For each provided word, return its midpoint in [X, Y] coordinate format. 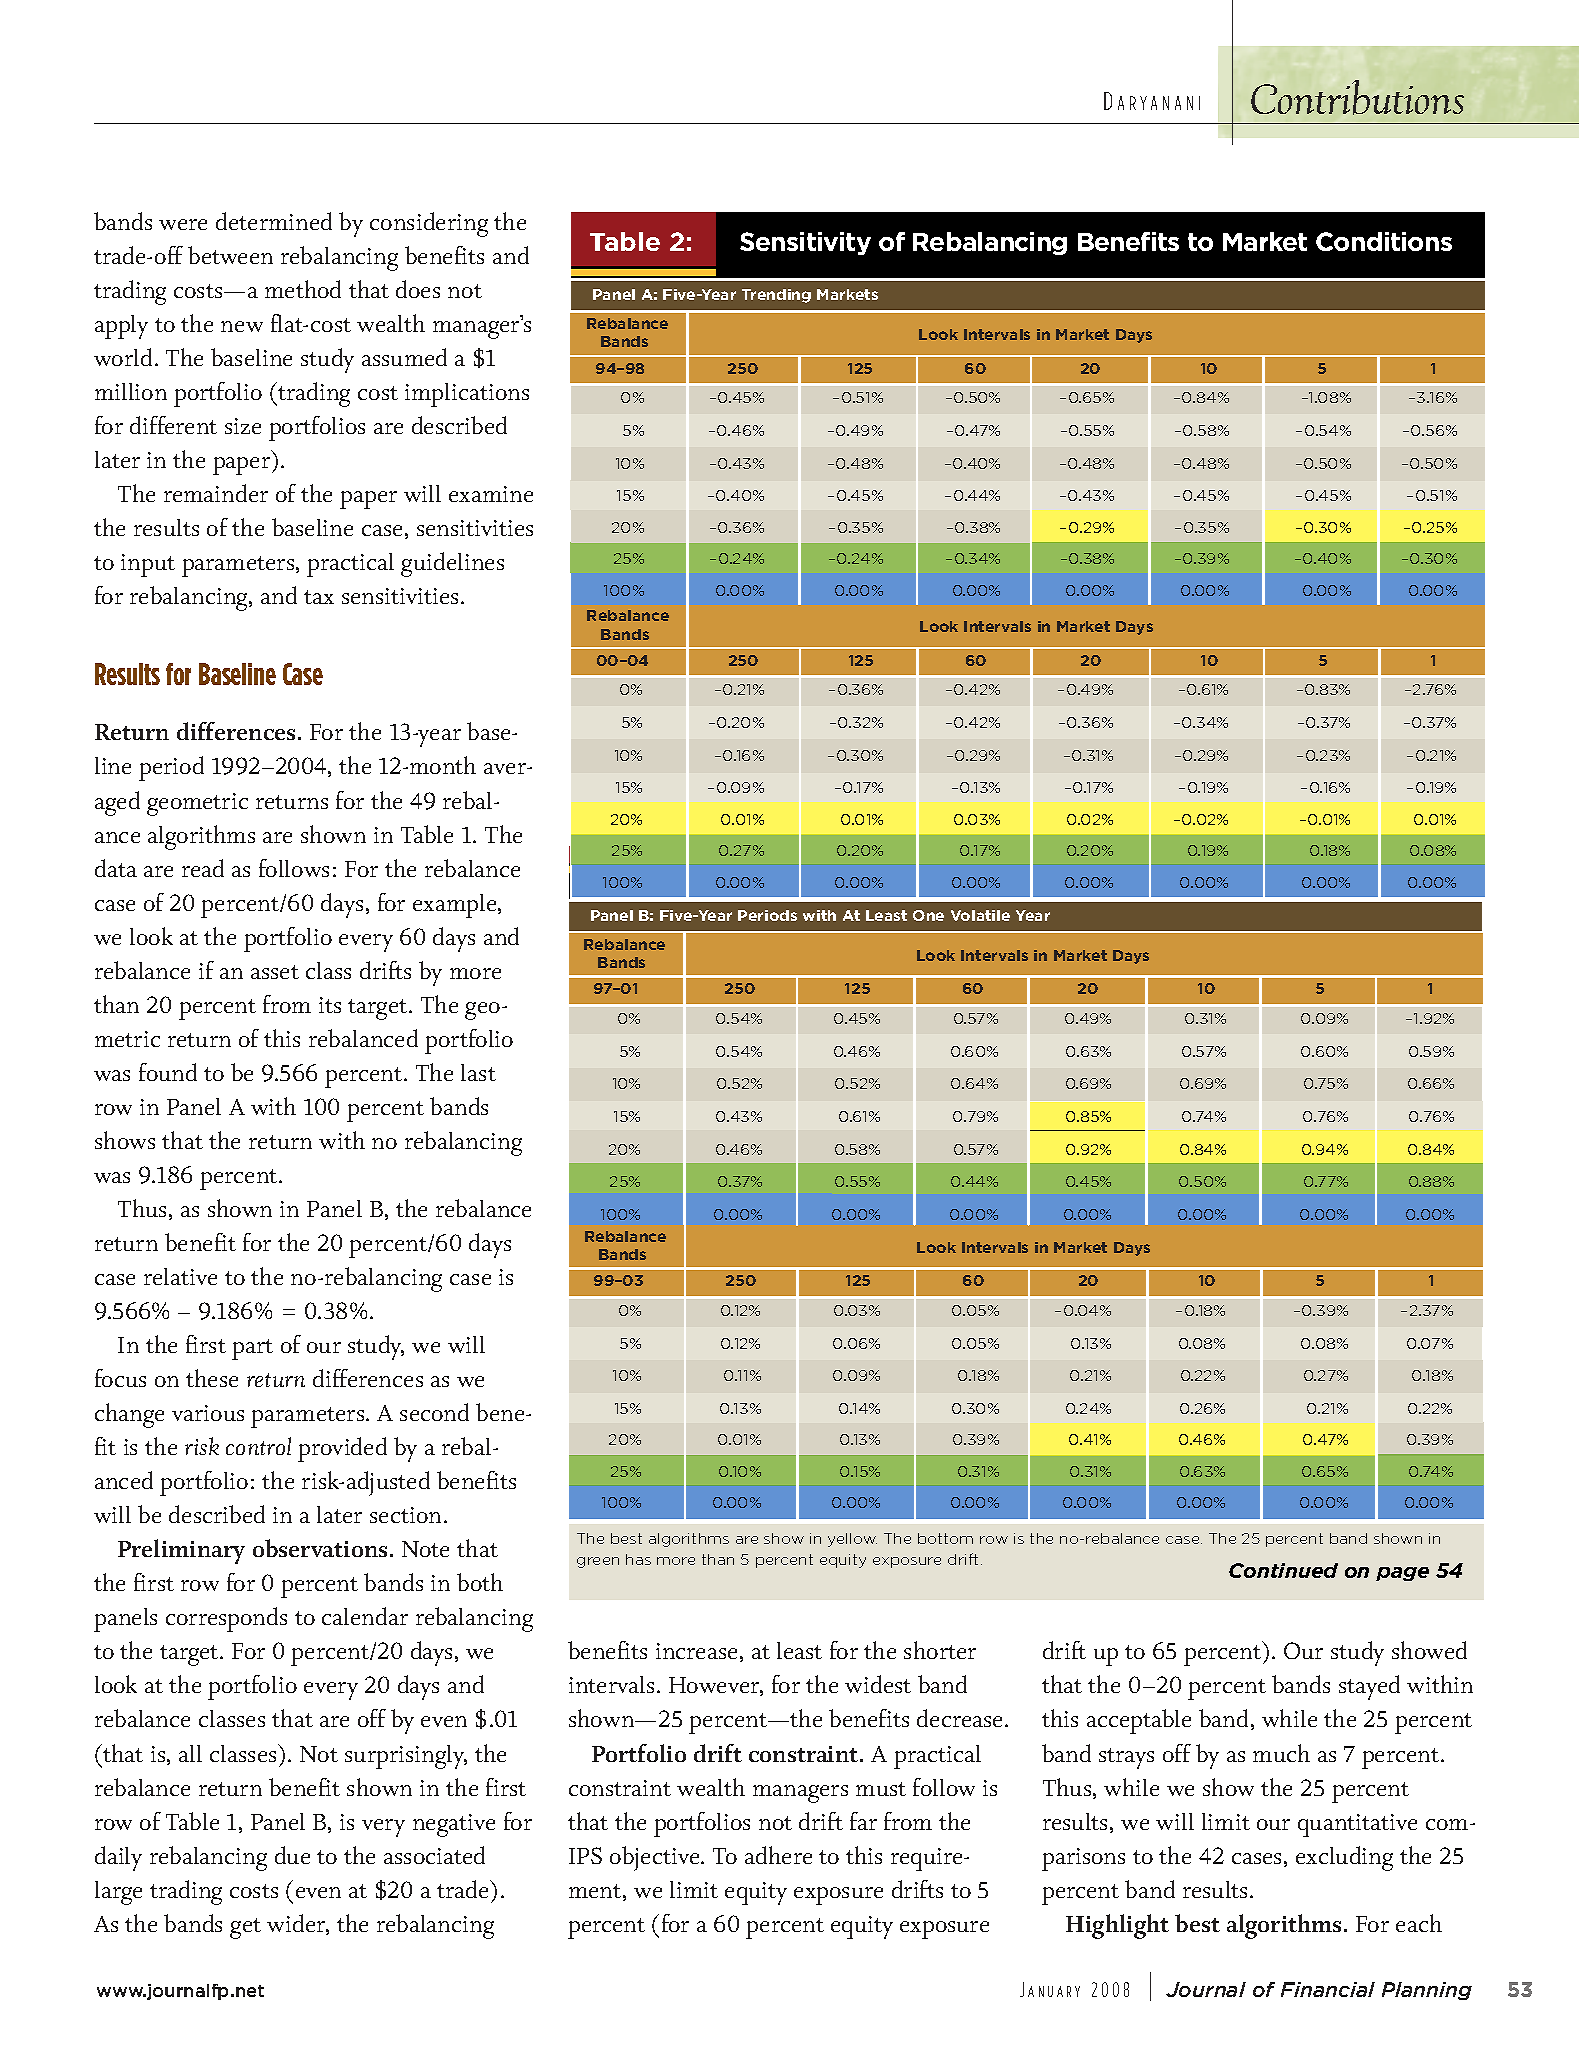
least [799, 1650]
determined [274, 221]
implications [467, 395]
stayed [1369, 1687]
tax [319, 597]
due [292, 1855]
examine [491, 494]
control [258, 1446]
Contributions [1357, 97]
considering [429, 224]
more [475, 973]
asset [275, 972]
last [478, 1072]
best [1197, 1923]
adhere [778, 1855]
